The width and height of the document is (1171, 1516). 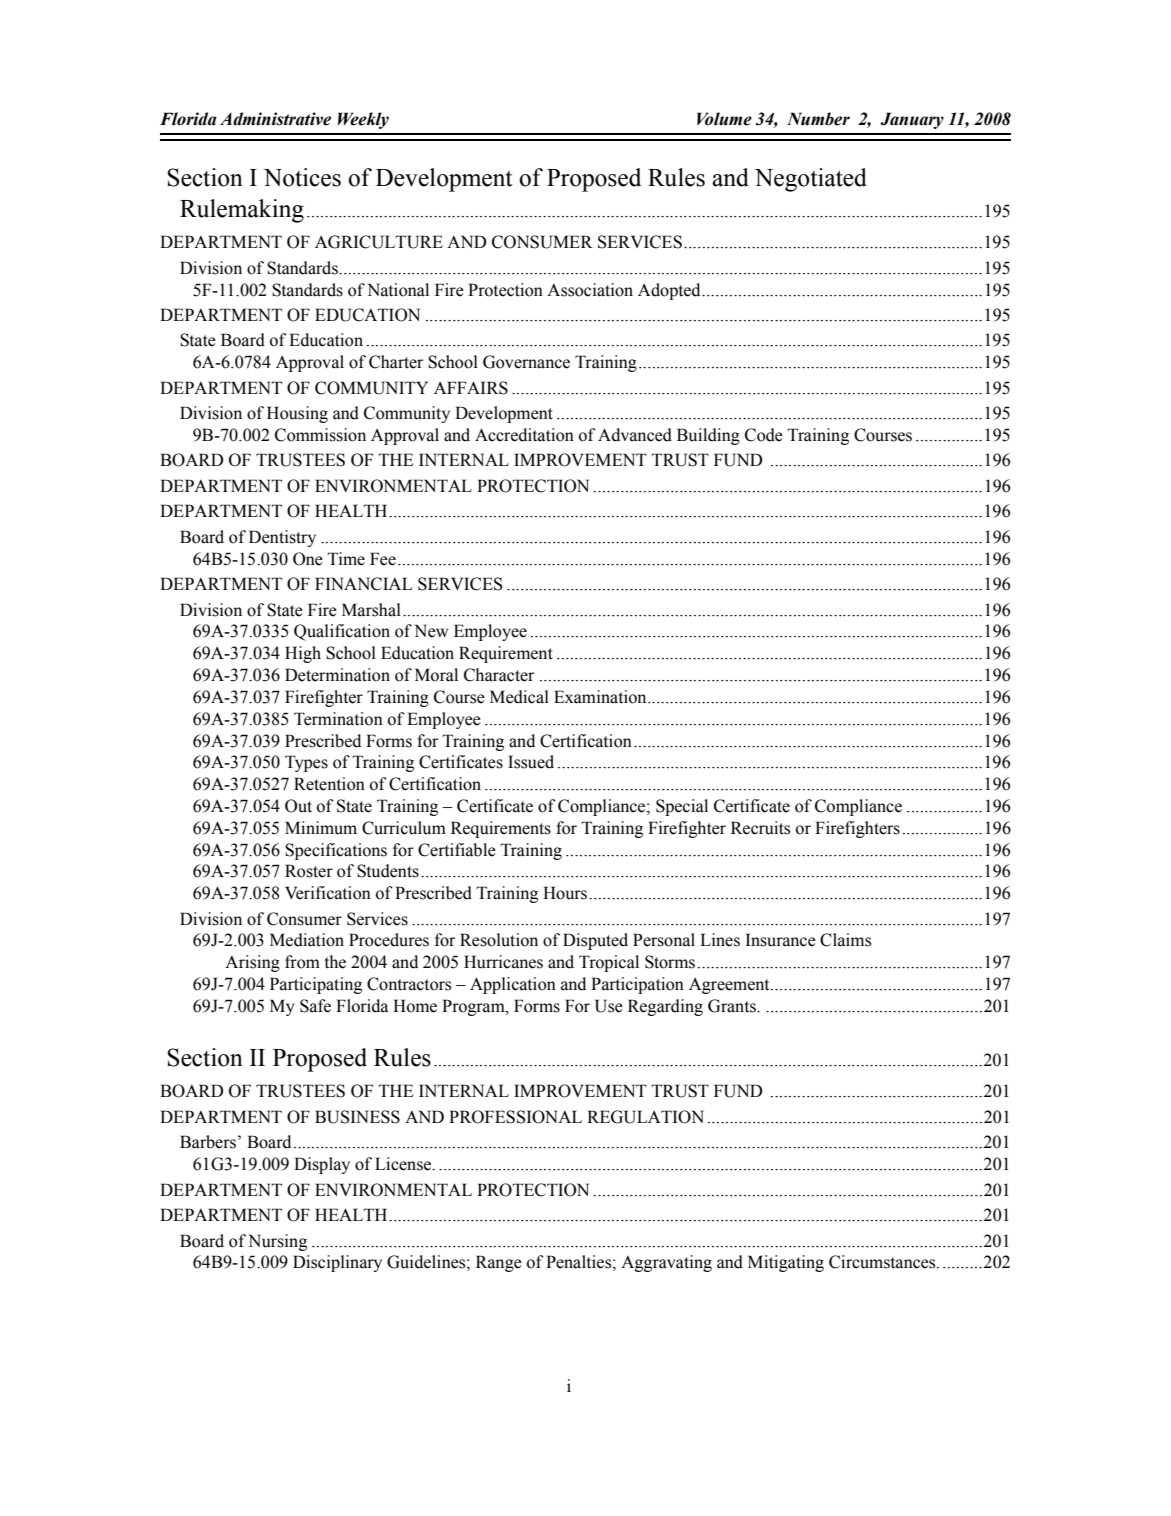 I want to click on High, so click(x=303, y=654).
